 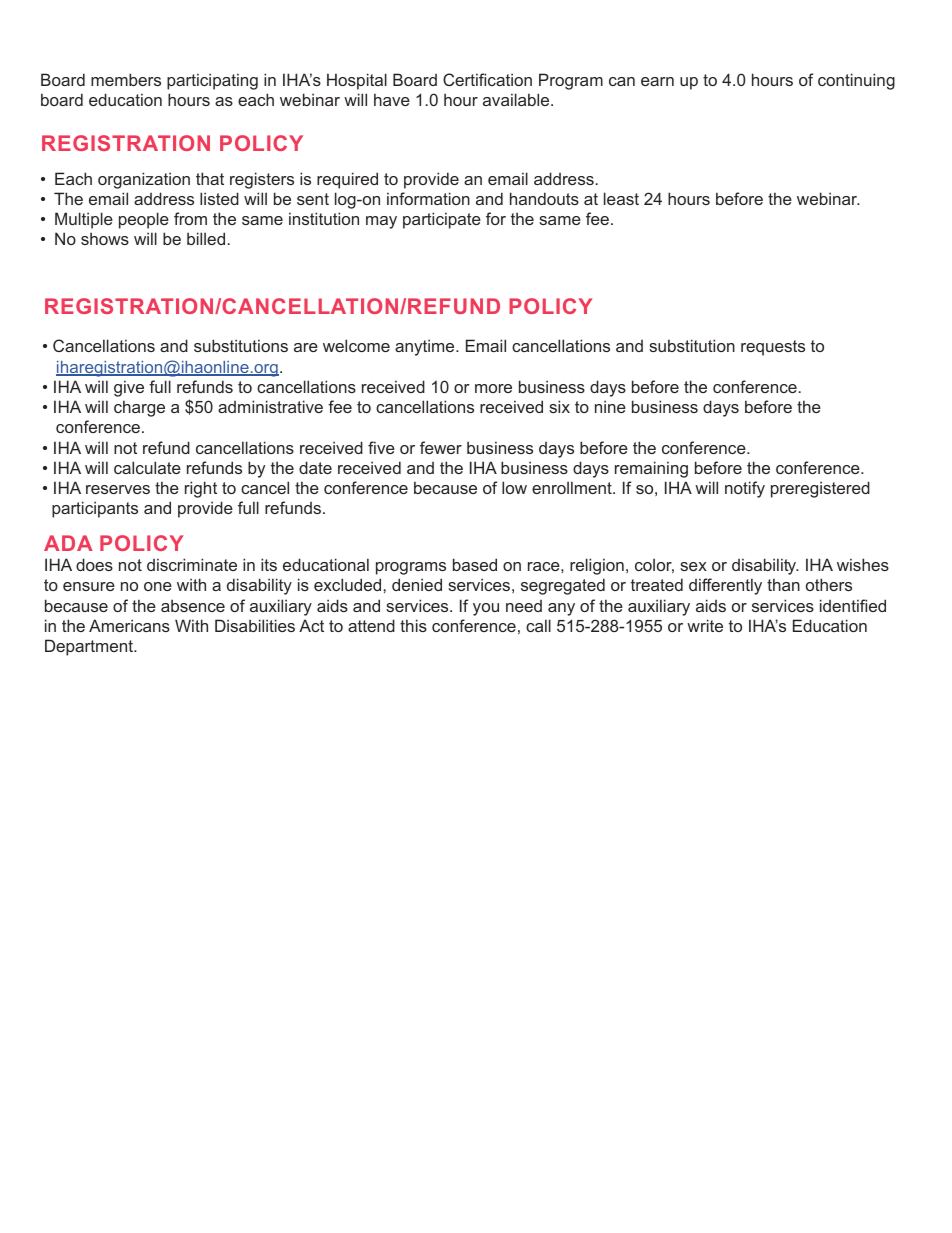 What do you see at coordinates (201, 489) in the image?
I see `right` at bounding box center [201, 489].
